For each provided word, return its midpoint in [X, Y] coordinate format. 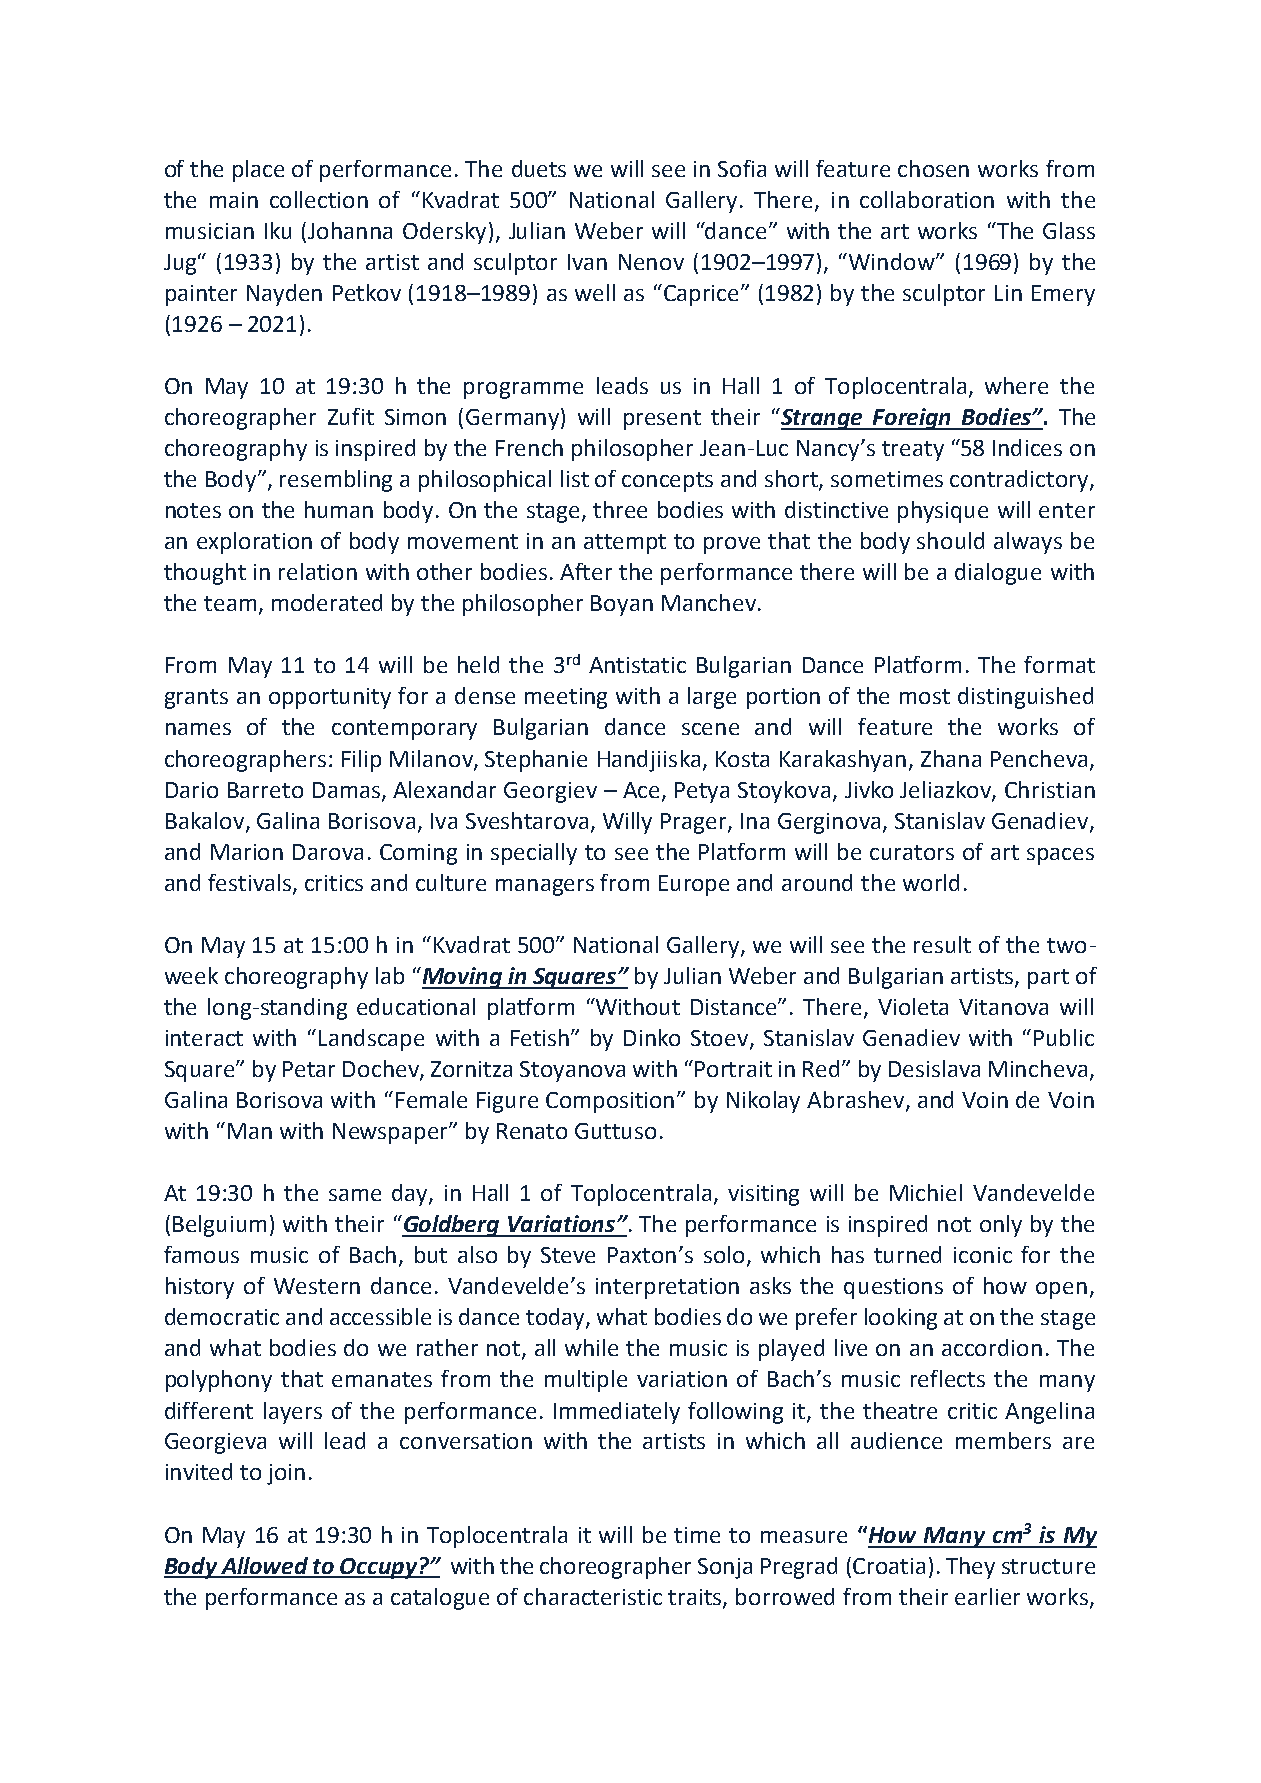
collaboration [927, 199]
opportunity [330, 698]
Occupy [379, 1568]
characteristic [593, 1596]
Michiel [926, 1192]
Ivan [587, 262]
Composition [610, 1102]
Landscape [371, 1040]
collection [319, 199]
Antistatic [637, 665]
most [925, 696]
